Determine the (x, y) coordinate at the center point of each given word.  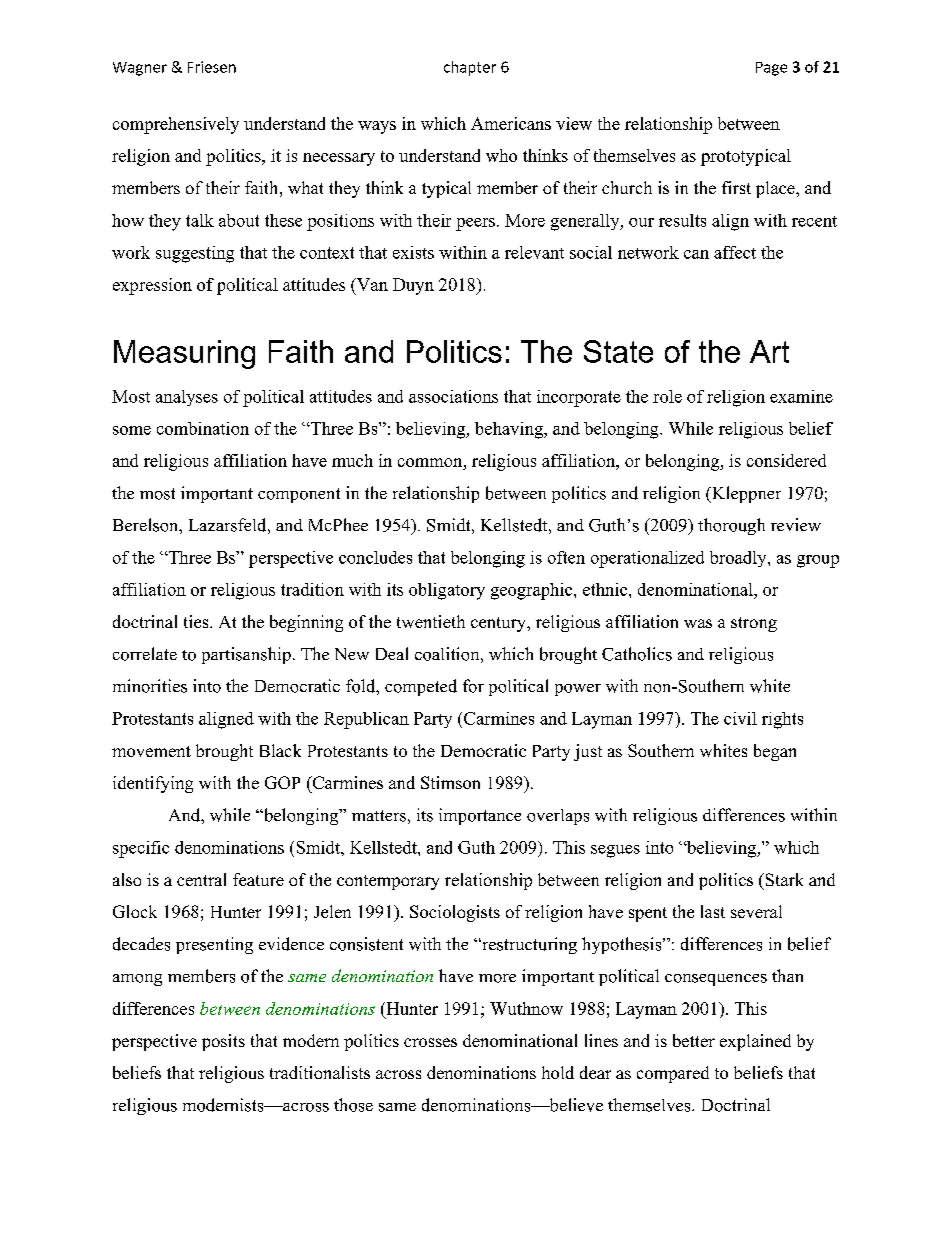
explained (755, 1042)
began (775, 752)
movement (151, 751)
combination (203, 428)
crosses (430, 1042)
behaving (510, 430)
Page (771, 69)
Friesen (212, 67)
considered (786, 460)
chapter (470, 68)
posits (223, 1042)
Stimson (450, 782)
